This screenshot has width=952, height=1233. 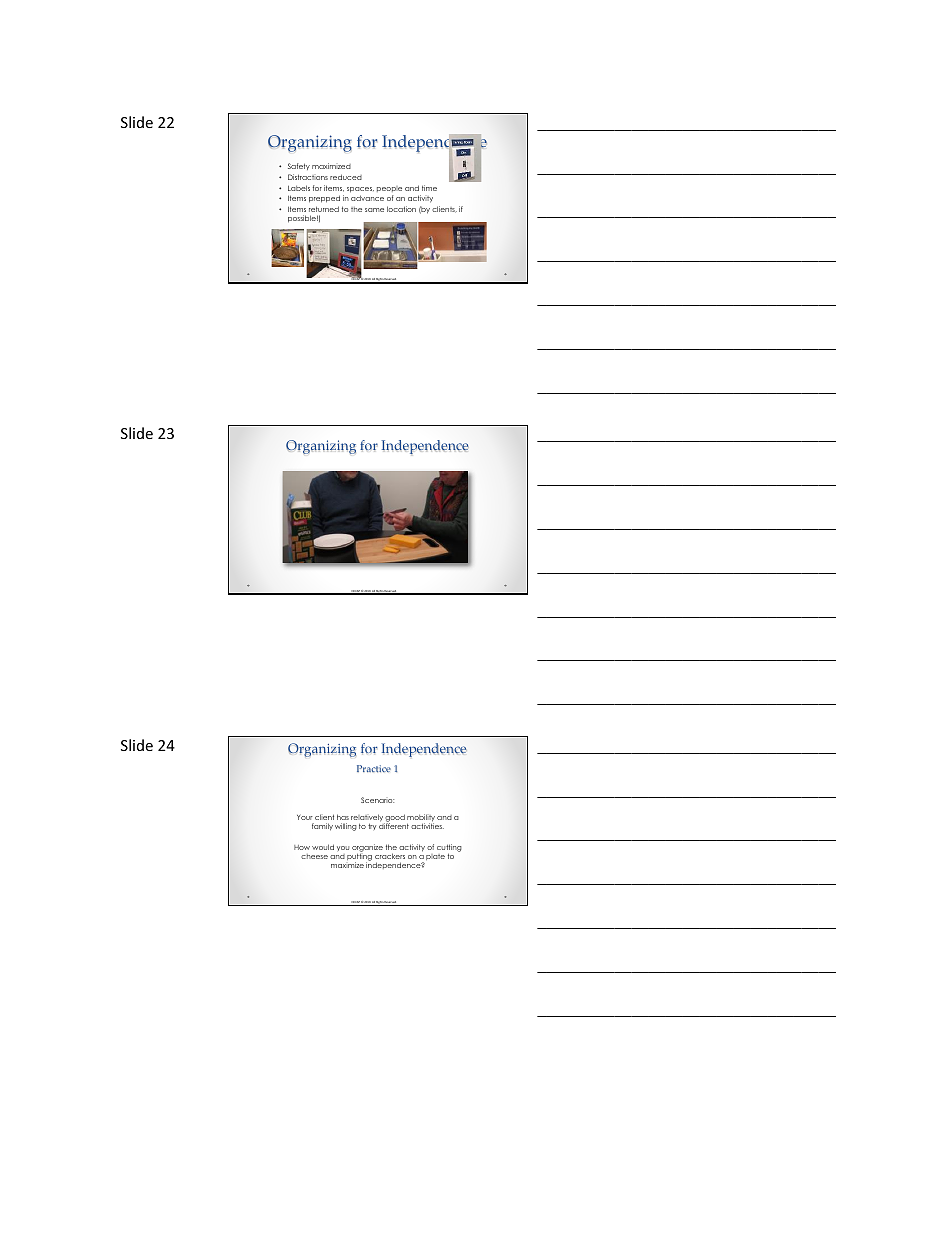 I want to click on Scenario, so click(x=377, y=800).
